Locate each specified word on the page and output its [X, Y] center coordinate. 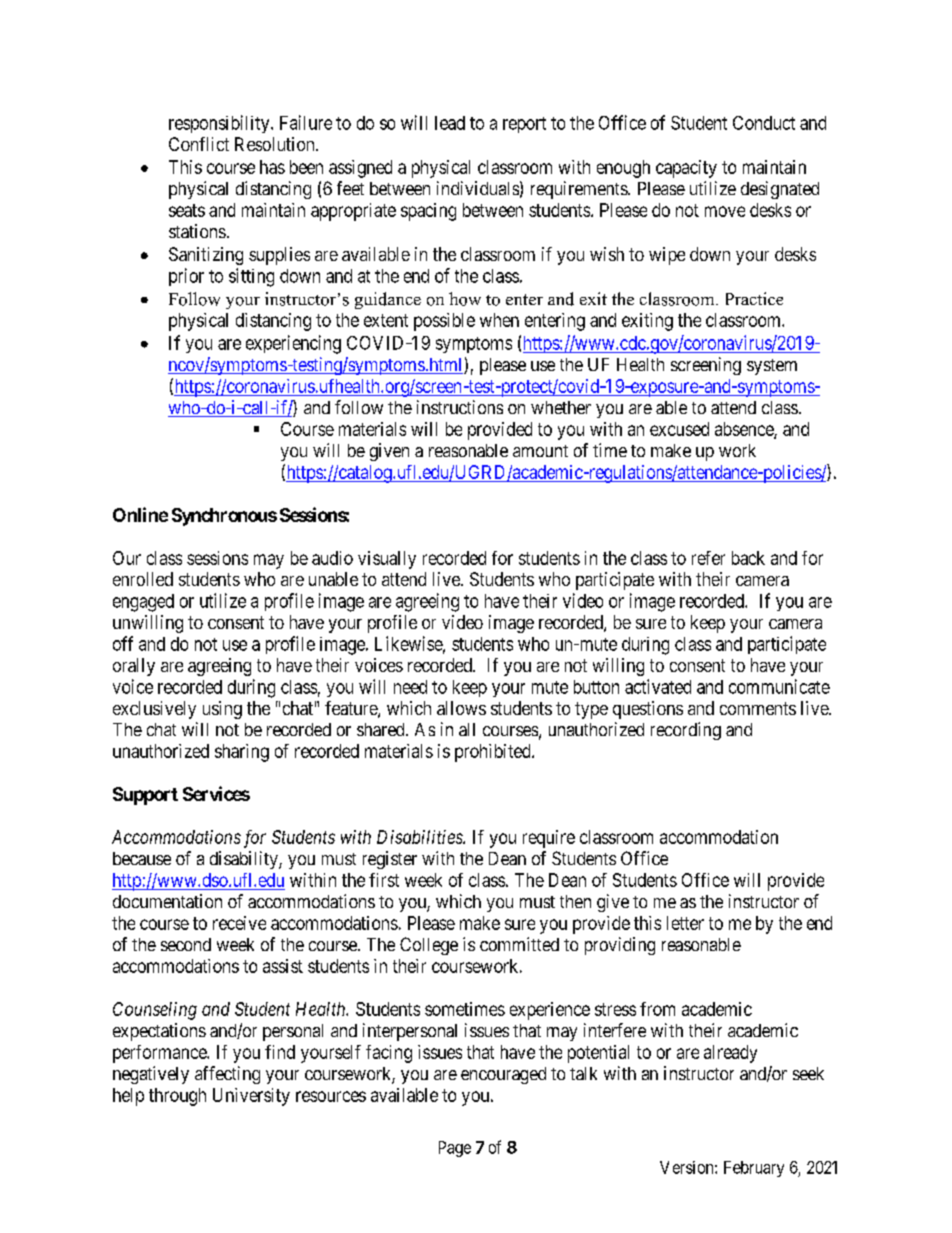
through [177, 1097]
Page [455, 1149]
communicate [779, 686]
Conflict [199, 144]
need [410, 687]
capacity [686, 169]
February [754, 1169]
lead [450, 123]
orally [134, 667]
